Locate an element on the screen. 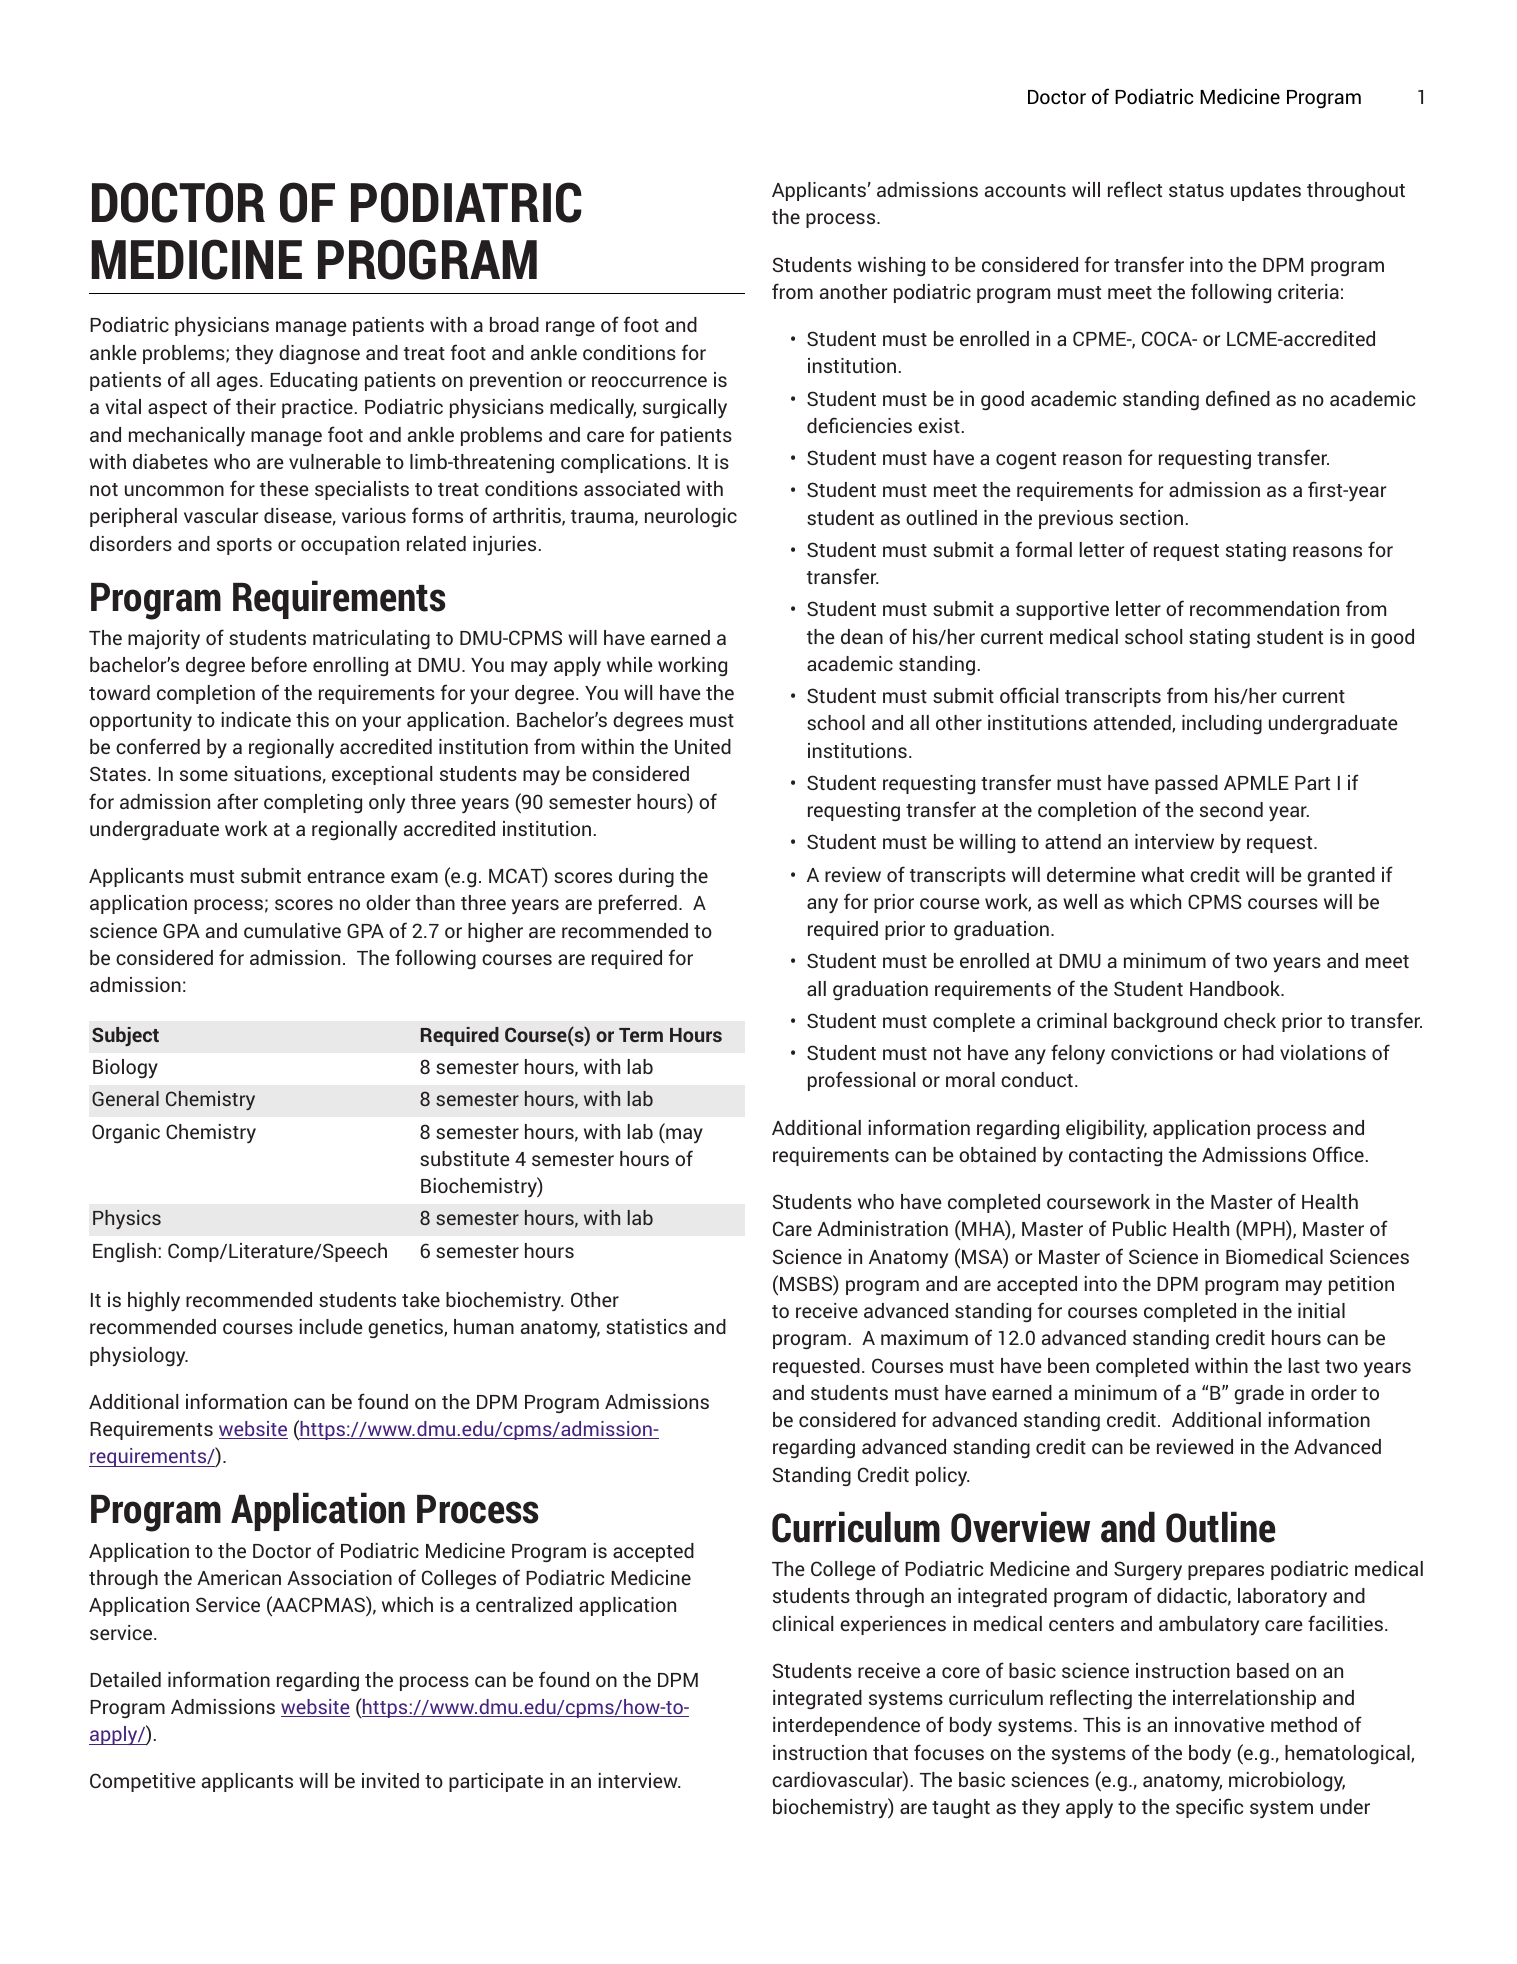  section is located at coordinates (1151, 517).
